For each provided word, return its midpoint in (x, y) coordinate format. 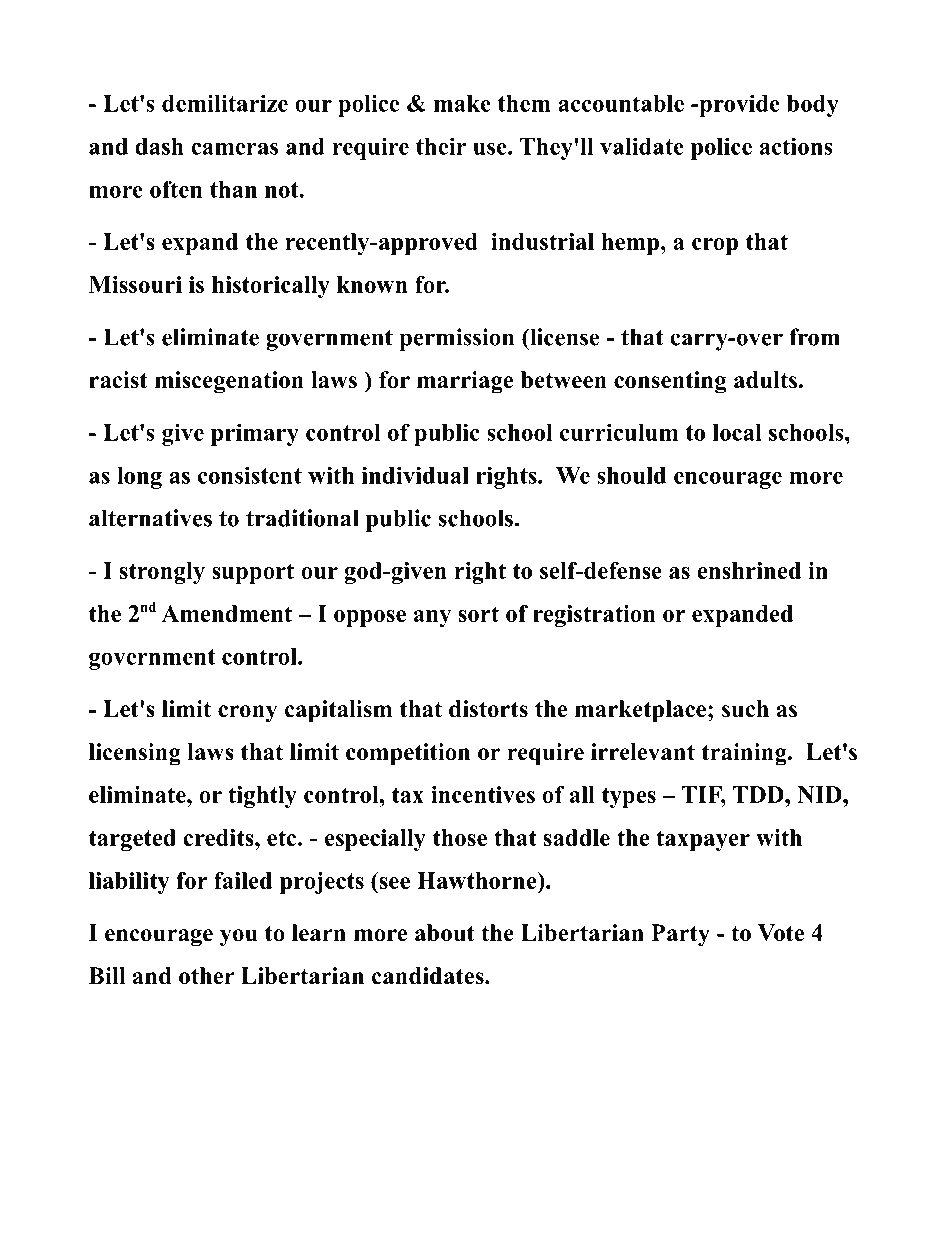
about (445, 933)
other (207, 976)
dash (159, 146)
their (441, 146)
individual (415, 475)
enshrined (749, 570)
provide (738, 106)
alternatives (150, 518)
